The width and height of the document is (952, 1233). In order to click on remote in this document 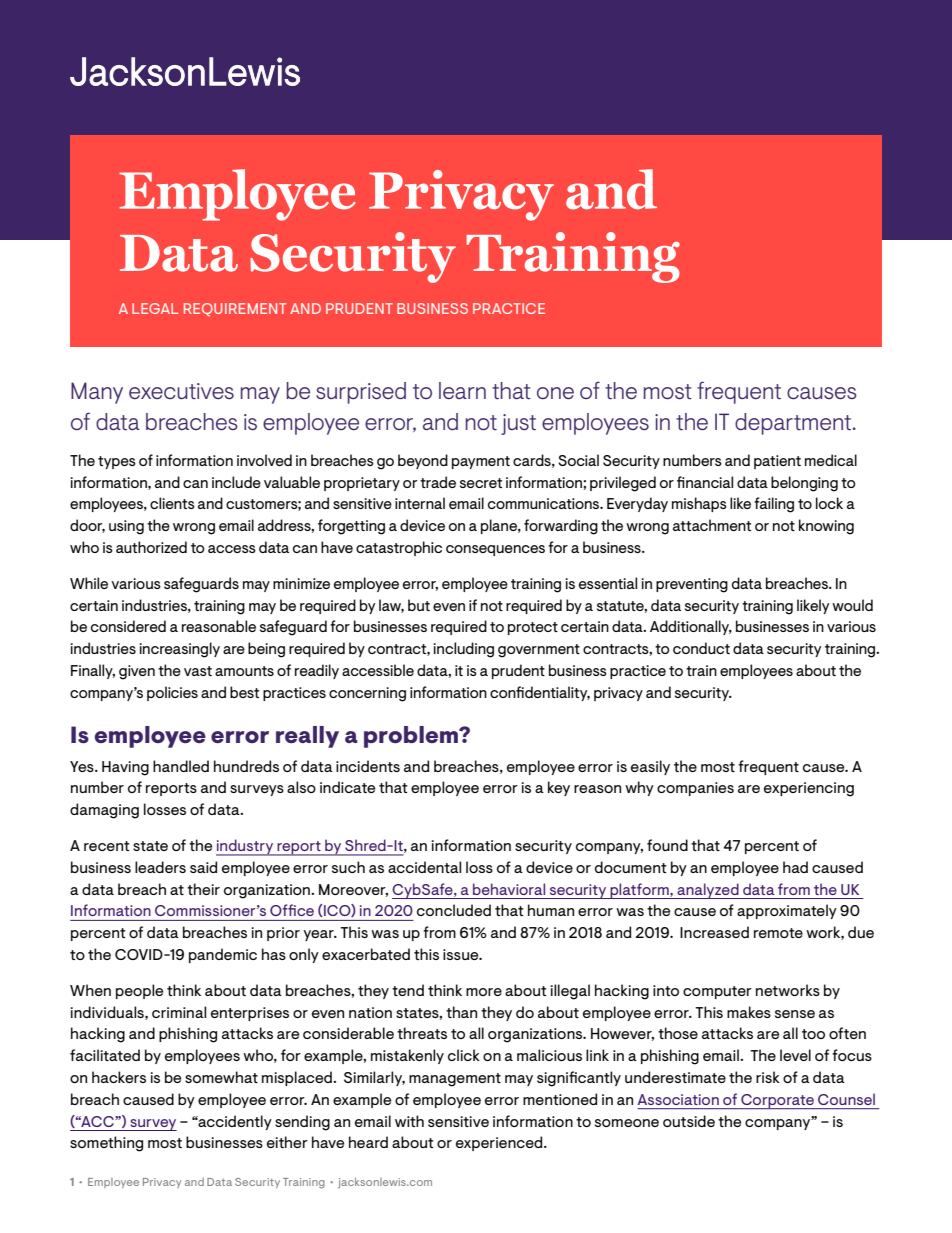, I will do `click(778, 933)`.
